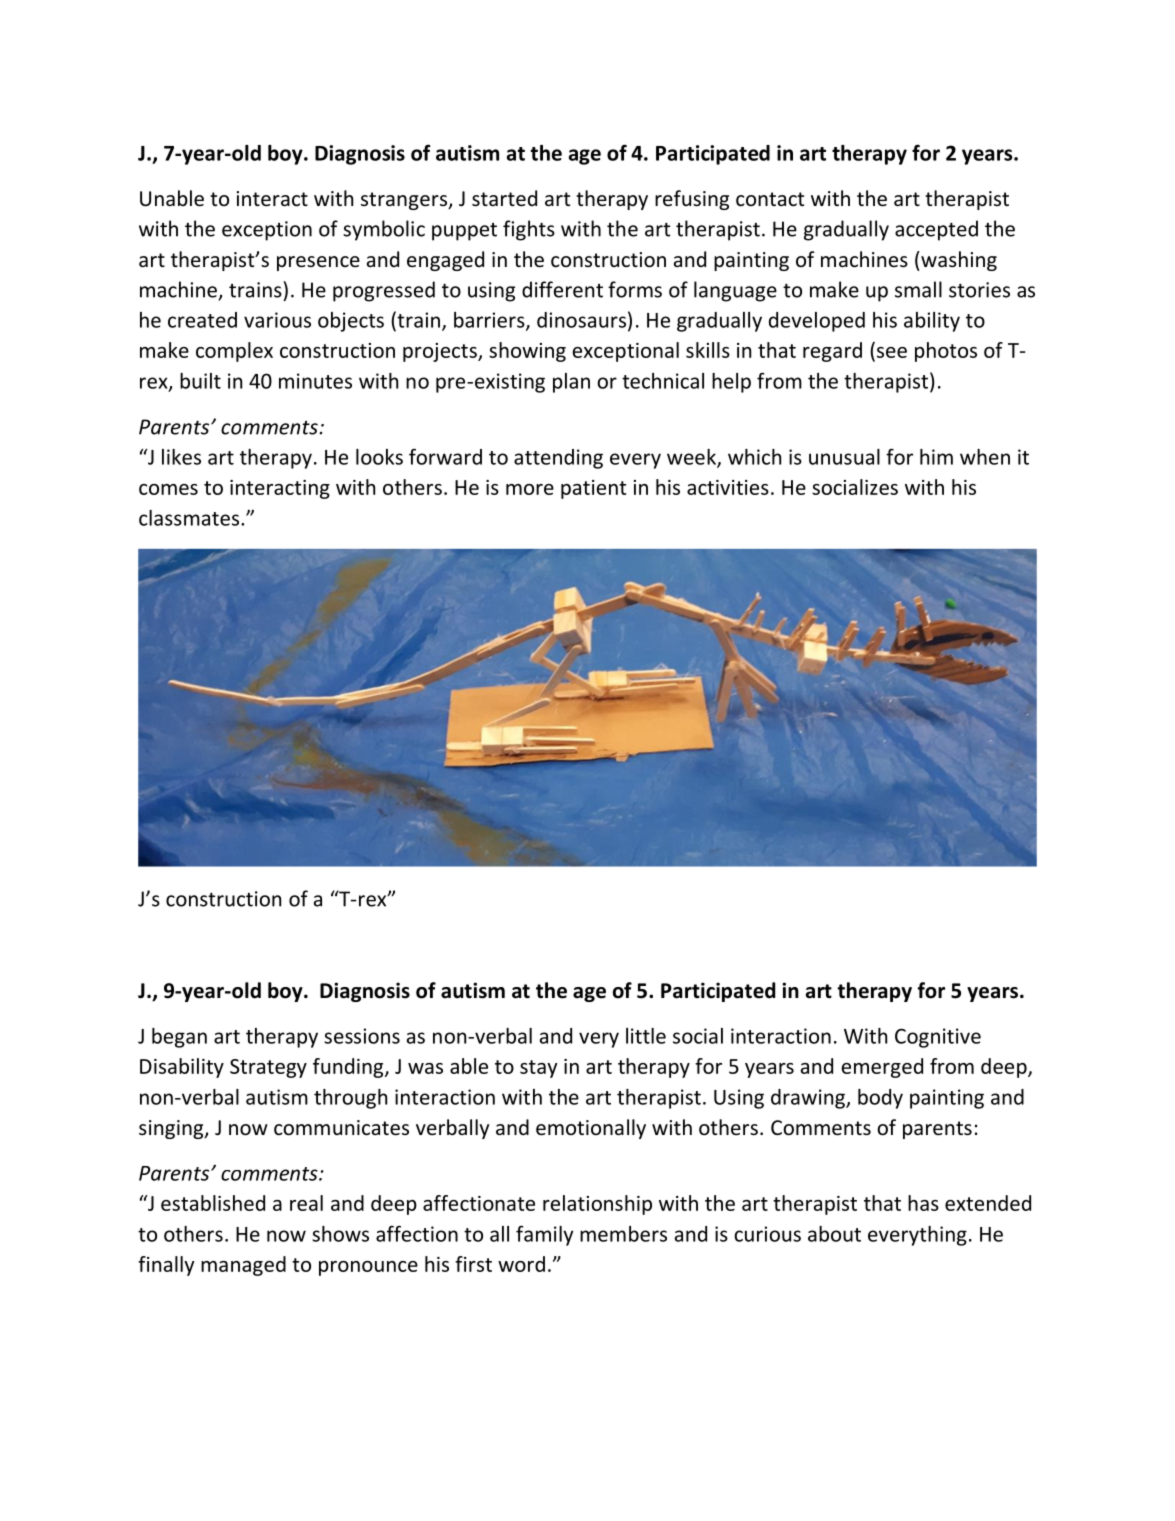 The image size is (1175, 1521). Describe the element at coordinates (529, 230) in the document. I see `fights` at that location.
